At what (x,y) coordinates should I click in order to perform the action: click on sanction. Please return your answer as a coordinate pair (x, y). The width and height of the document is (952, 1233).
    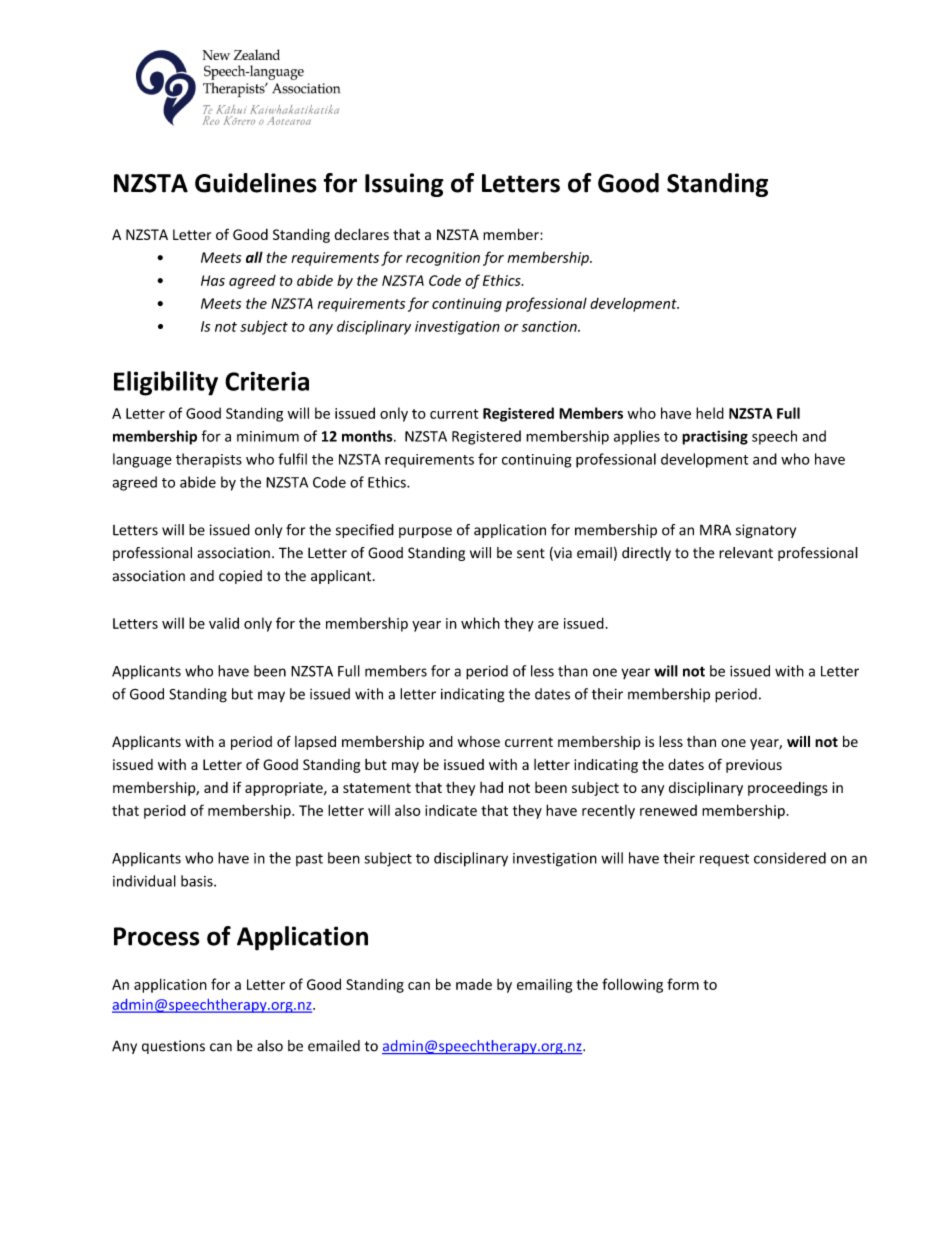
    Looking at the image, I should click on (550, 326).
